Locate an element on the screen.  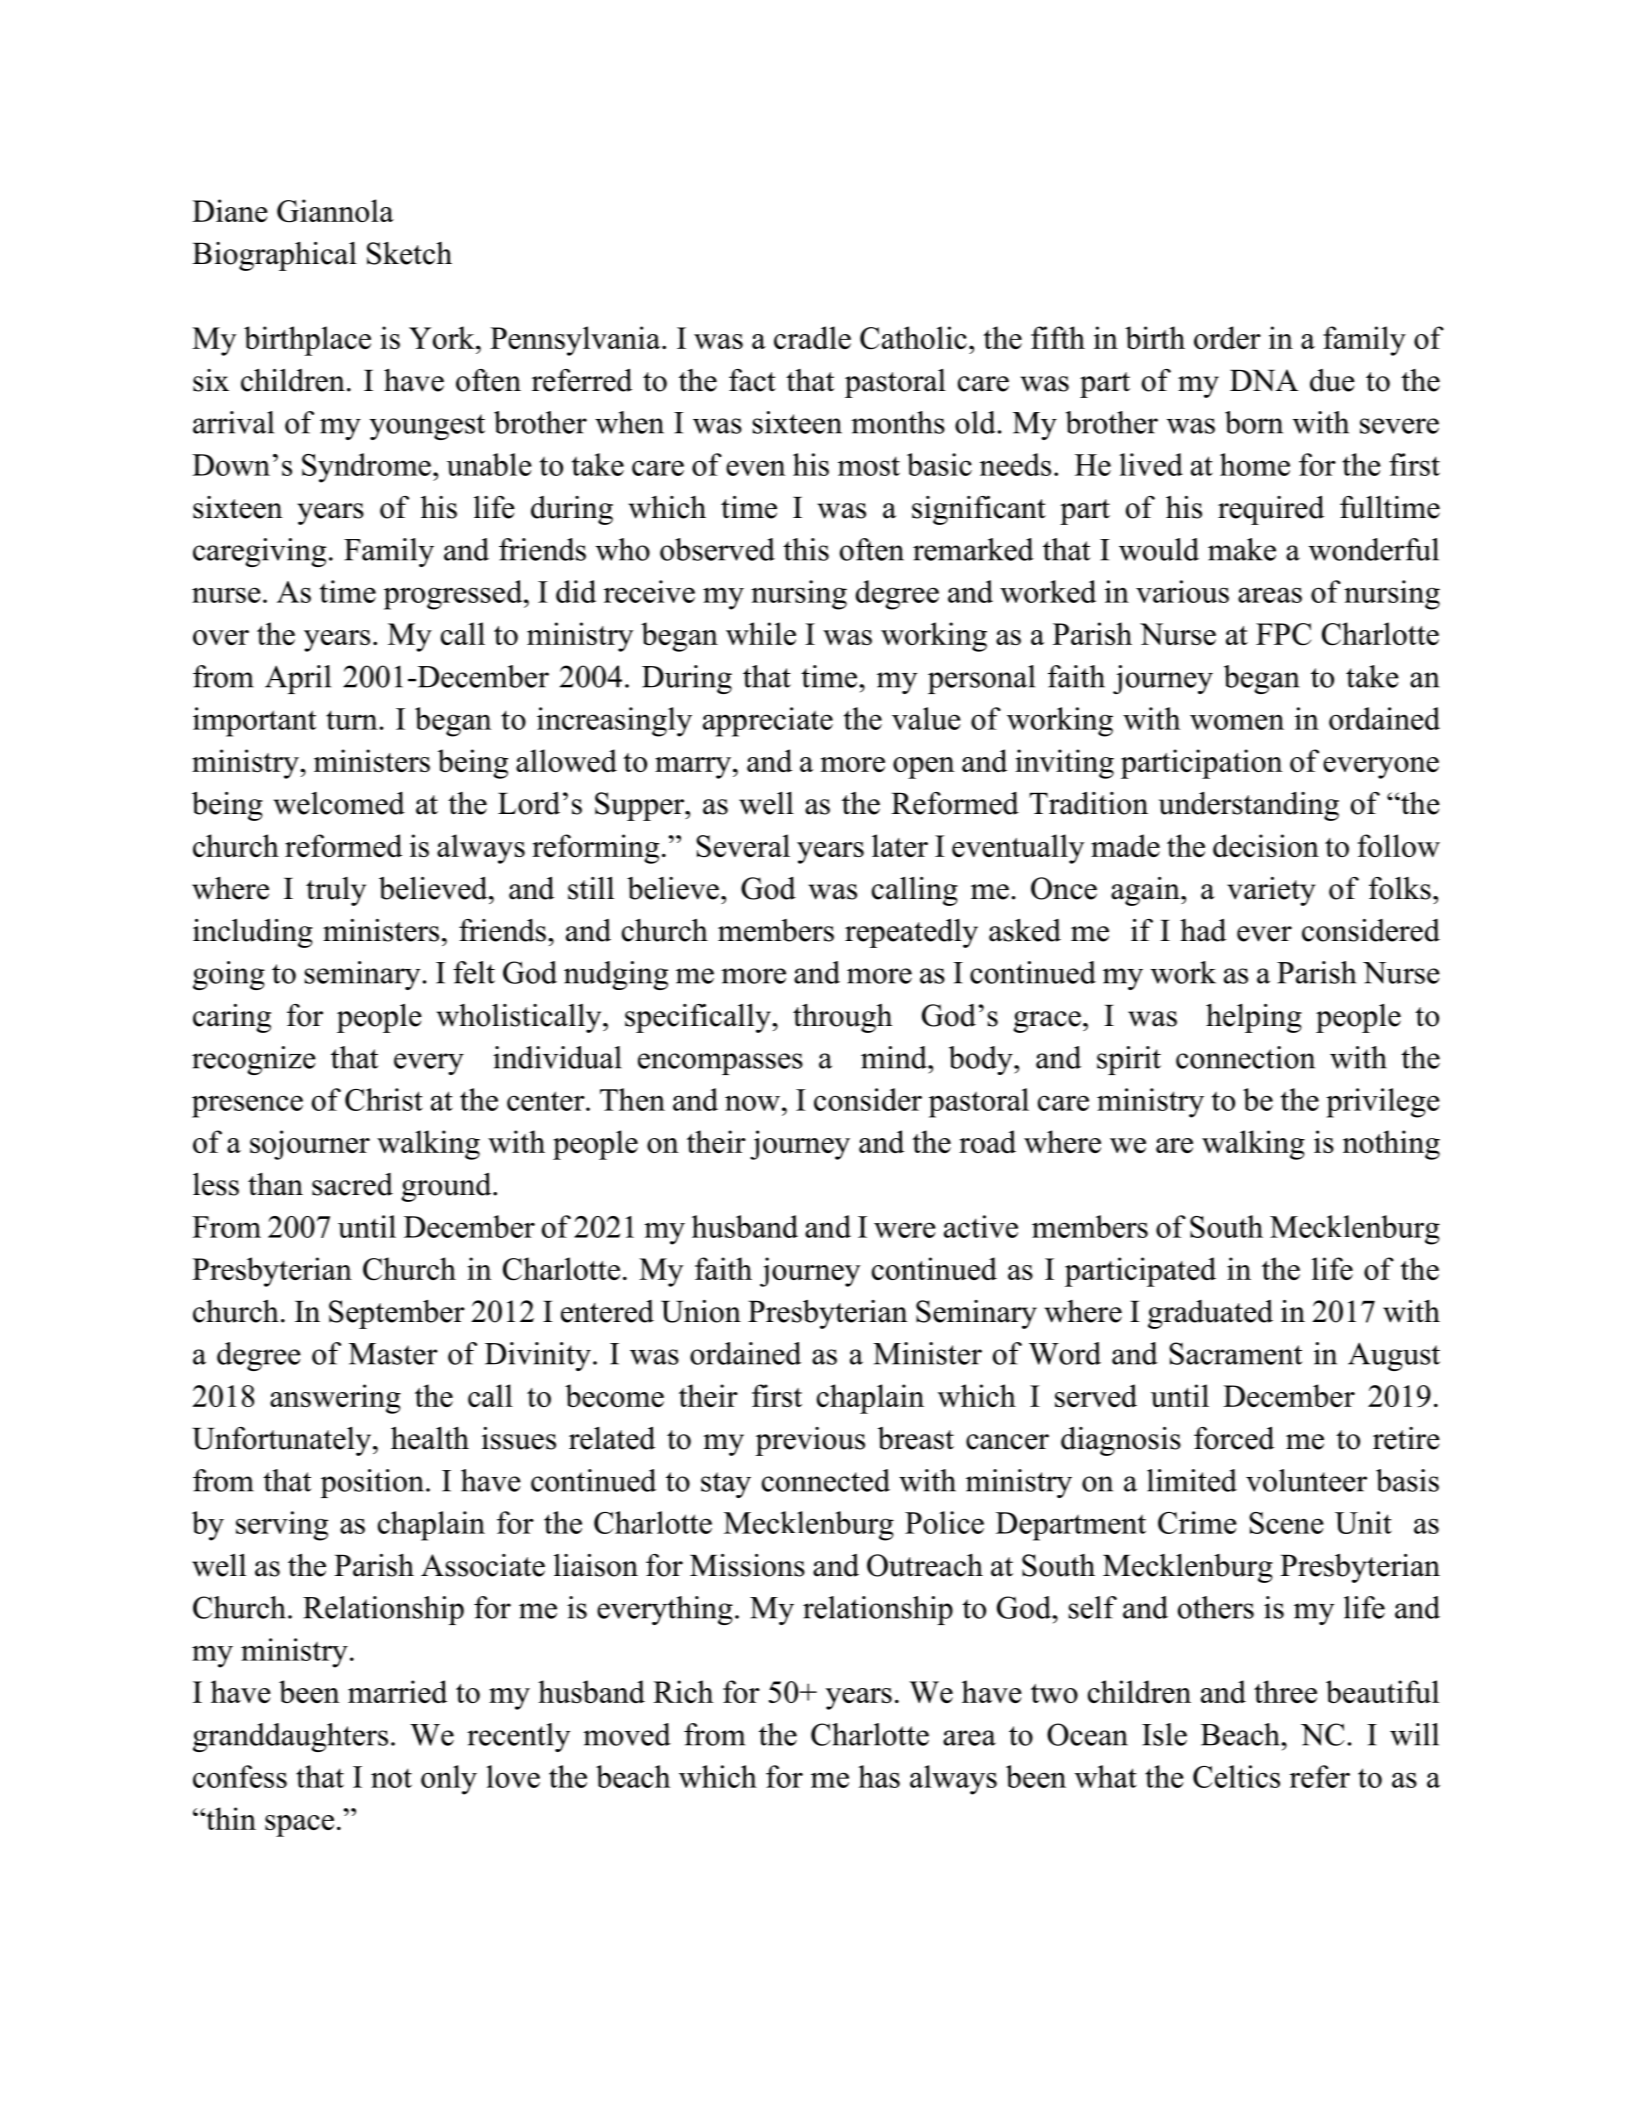
Christ is located at coordinates (384, 1099).
